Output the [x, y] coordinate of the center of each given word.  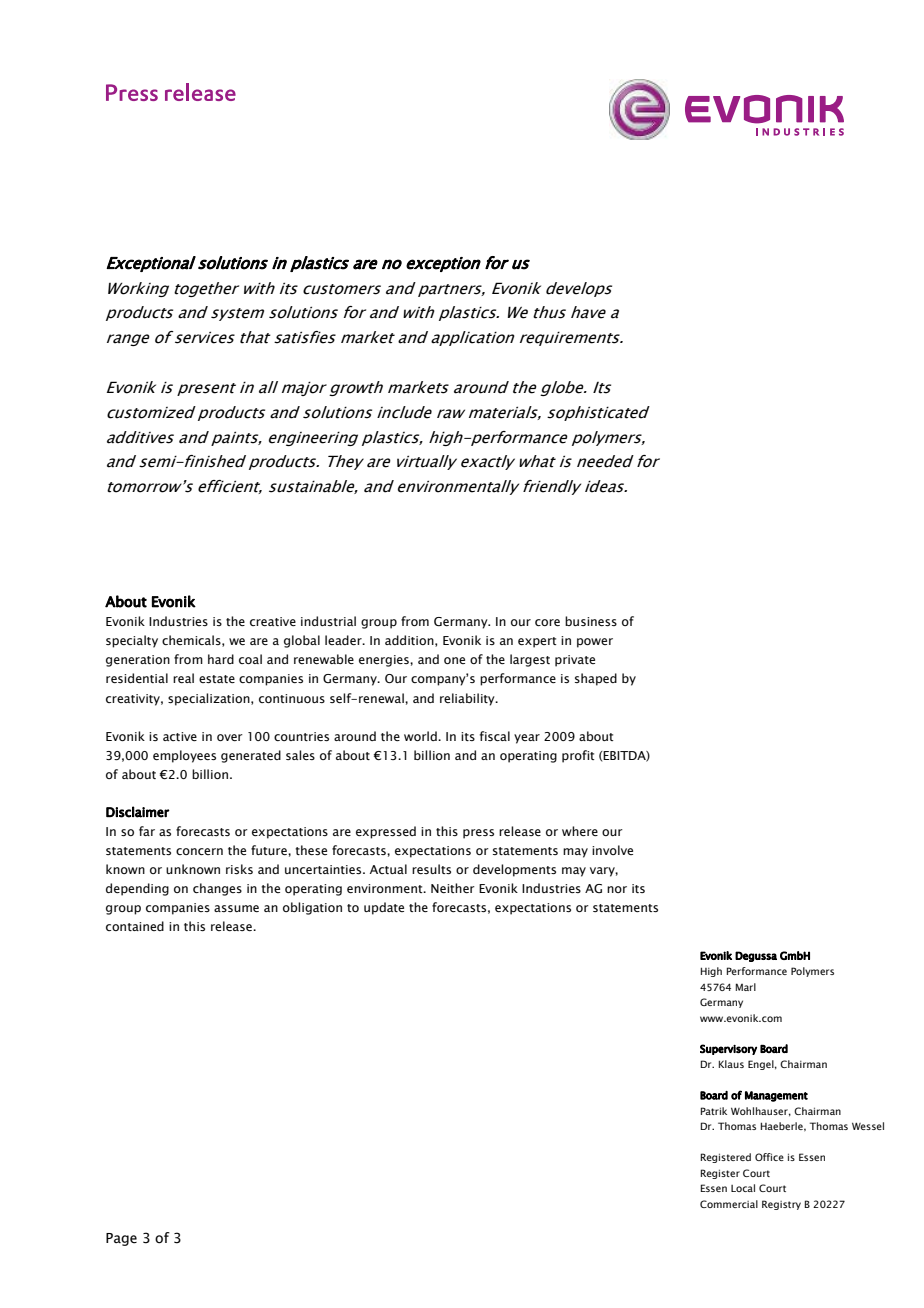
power [595, 643]
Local [743, 1188]
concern [199, 851]
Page [121, 1239]
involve [612, 850]
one [454, 660]
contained [135, 926]
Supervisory [728, 1049]
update [384, 908]
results [431, 869]
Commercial [729, 1204]
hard [221, 659]
